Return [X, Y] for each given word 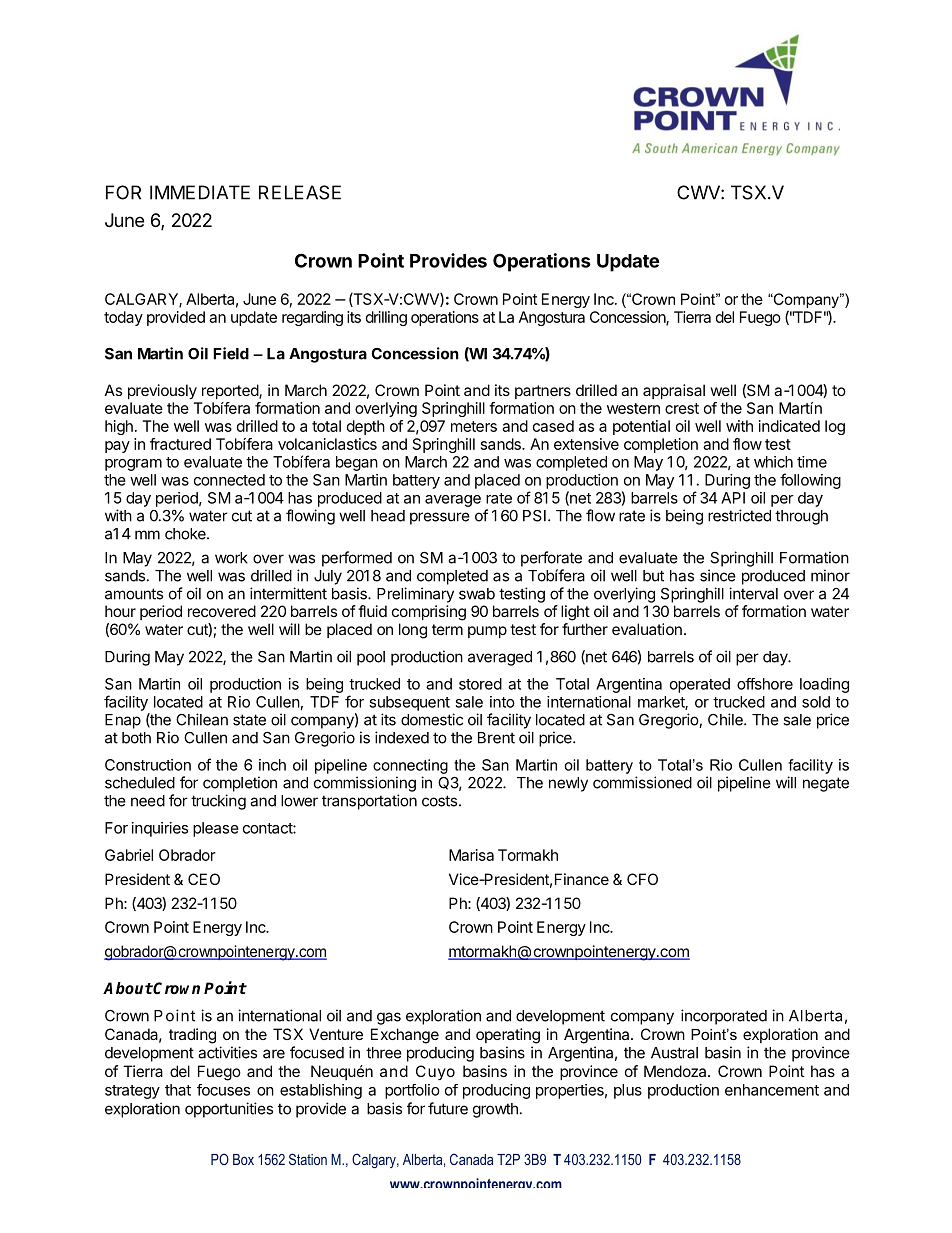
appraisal [674, 391]
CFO [642, 879]
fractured [180, 444]
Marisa [471, 855]
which [773, 462]
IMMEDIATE [200, 192]
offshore [765, 684]
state [249, 720]
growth [495, 1110]
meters [474, 426]
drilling [386, 318]
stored [480, 684]
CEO [204, 879]
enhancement [772, 1090]
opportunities [229, 1110]
